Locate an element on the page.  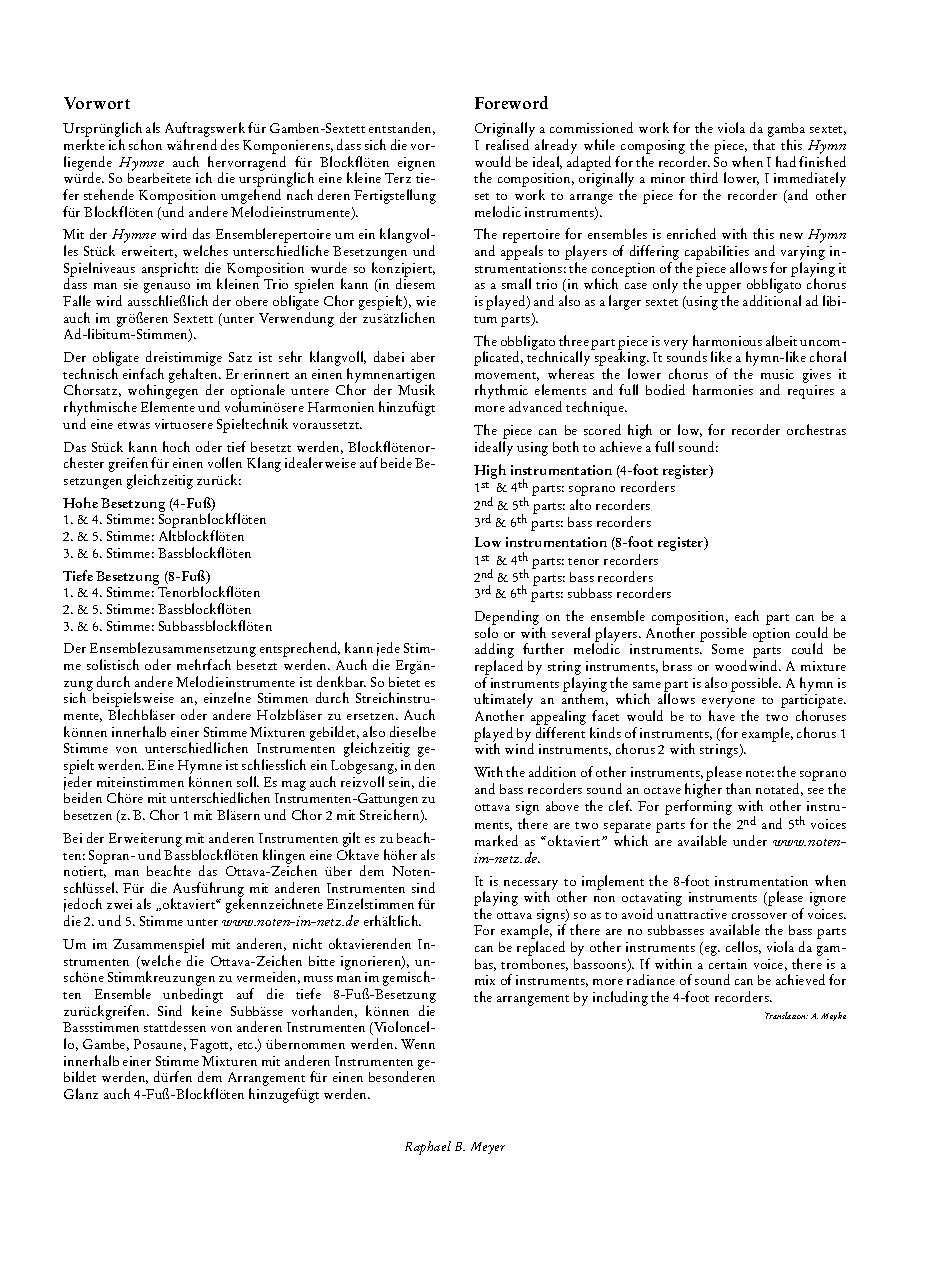
muss is located at coordinates (318, 979).
